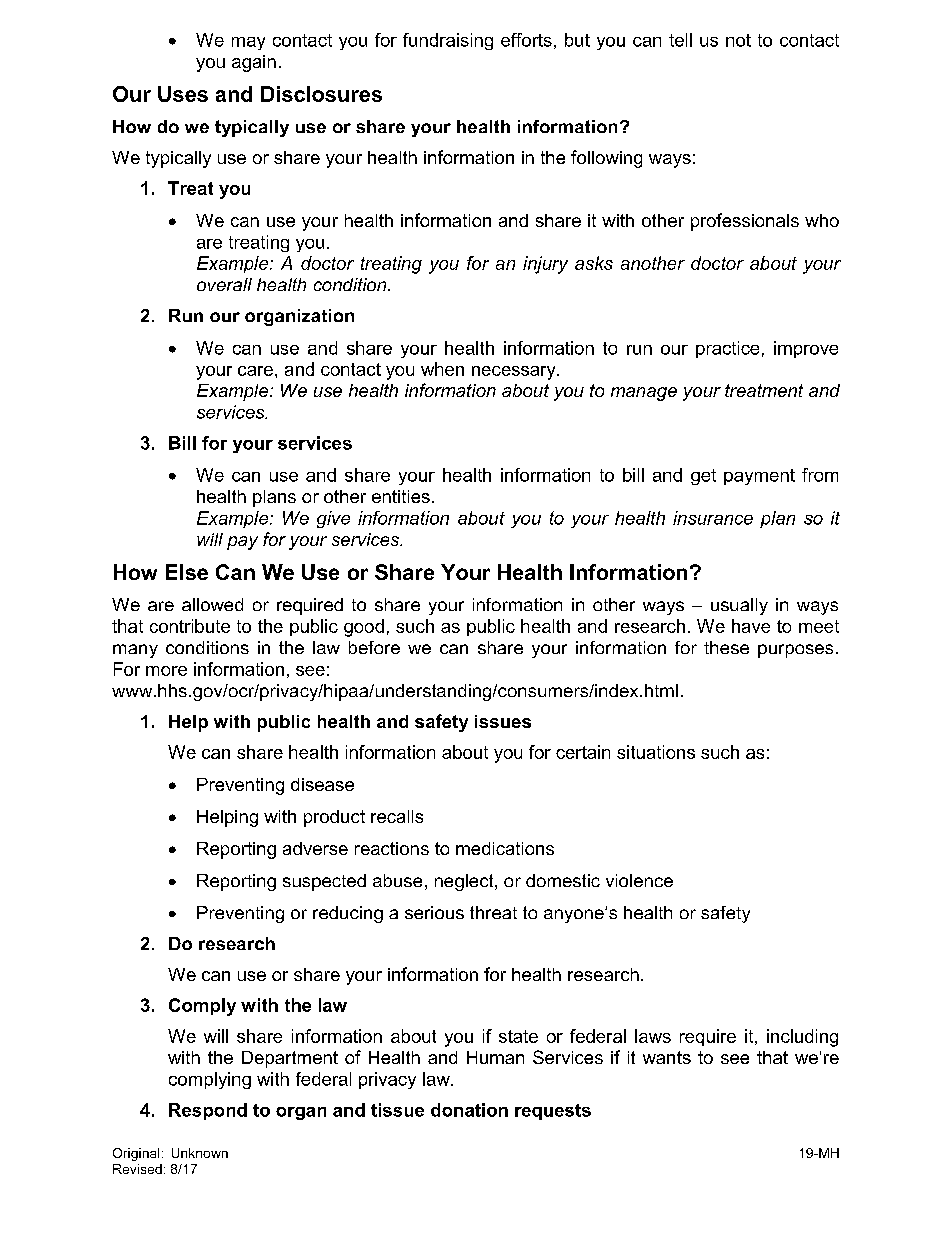 The image size is (952, 1233). Describe the element at coordinates (200, 1153) in the image. I see `Unknown` at that location.
